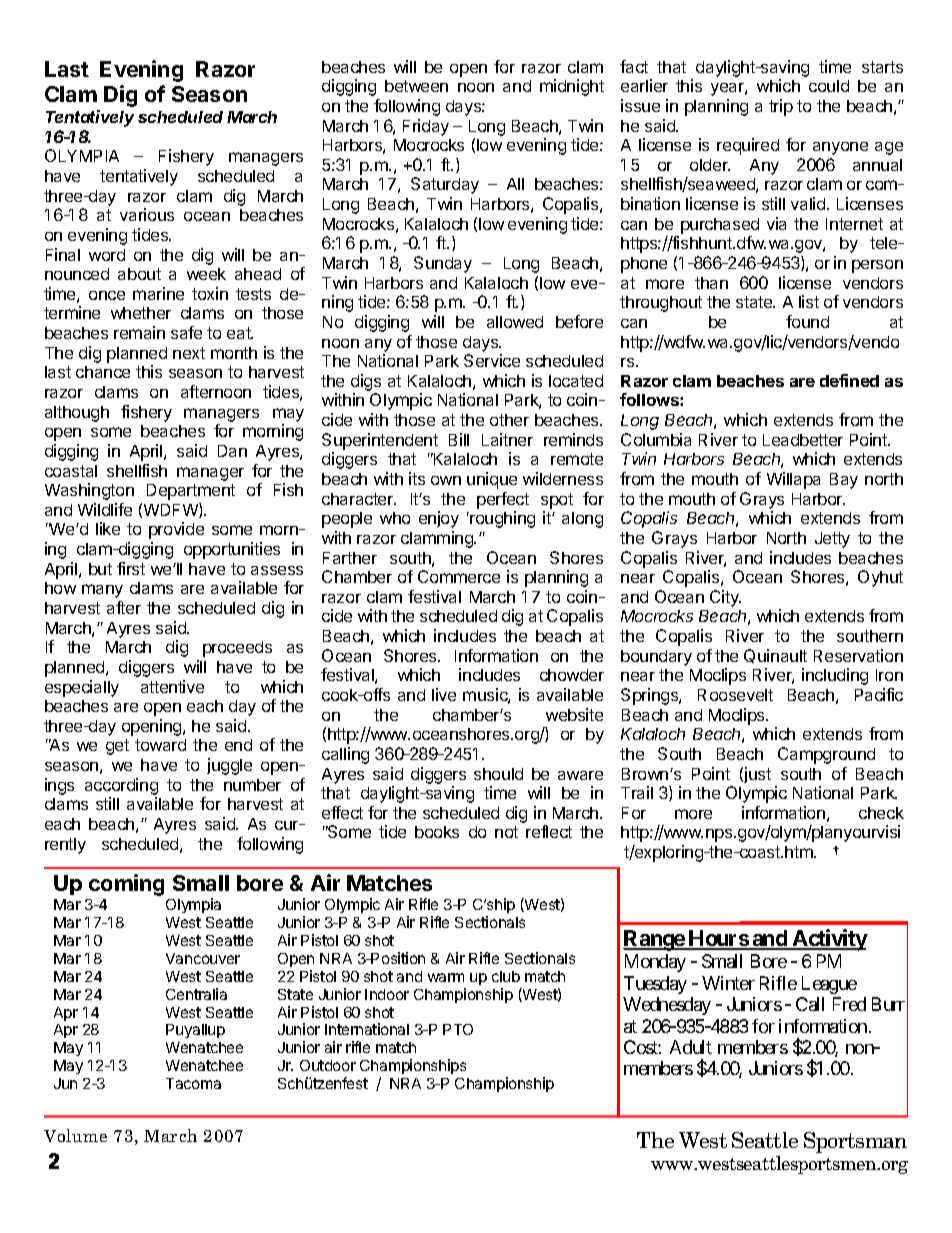 This image has height=1233, width=952. What do you see at coordinates (826, 755) in the image?
I see `Campground` at bounding box center [826, 755].
